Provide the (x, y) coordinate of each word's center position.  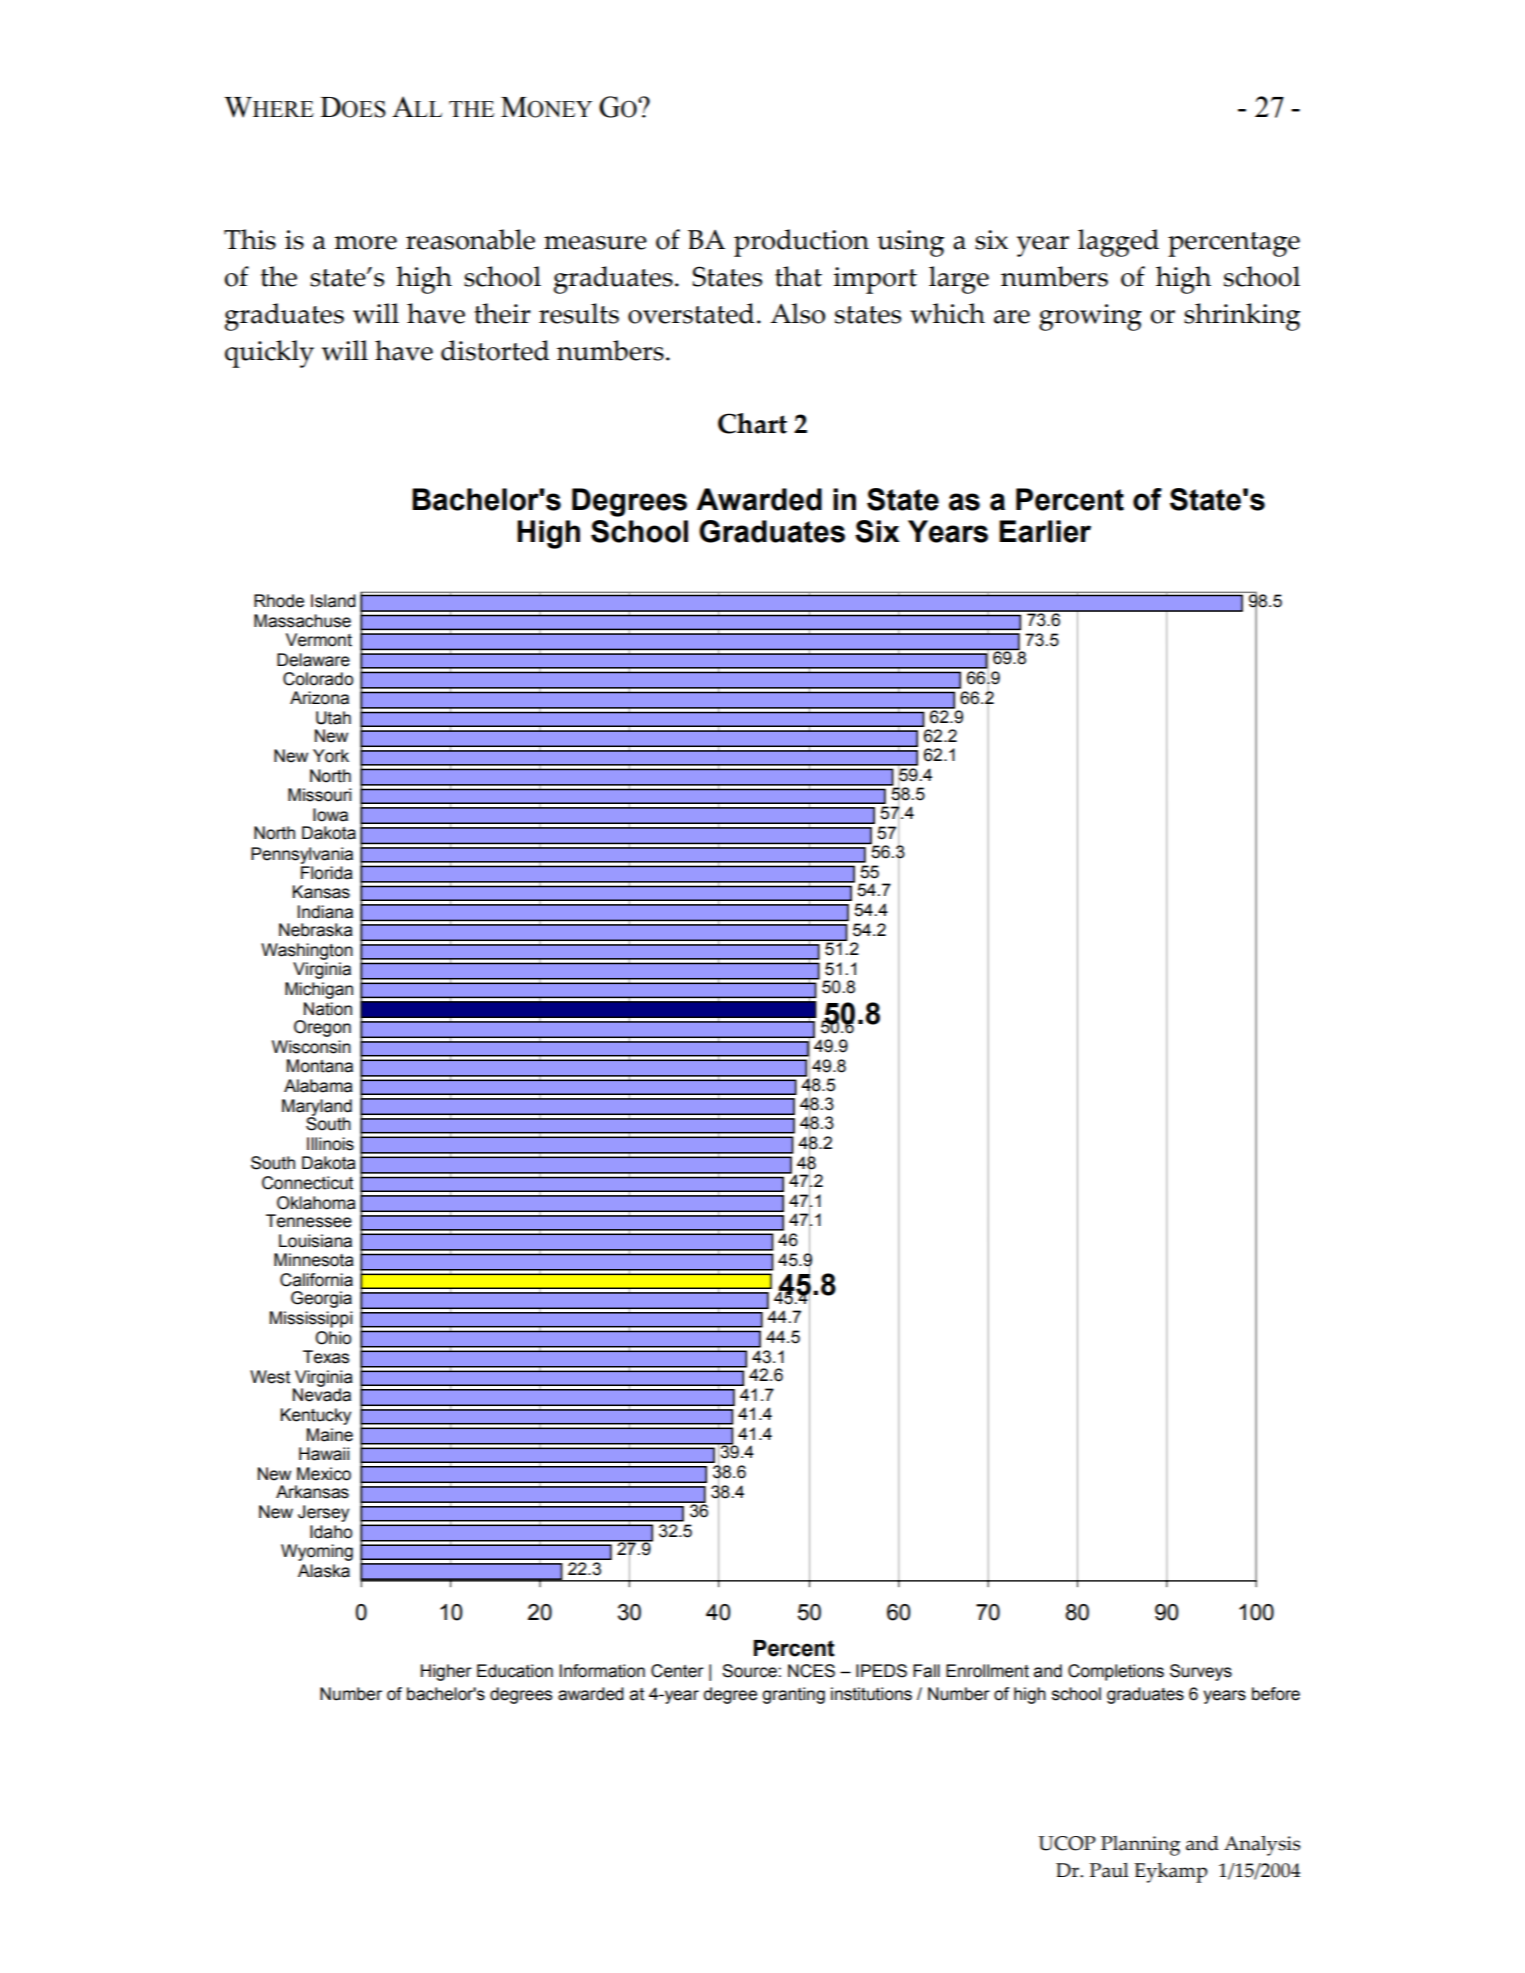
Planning (1140, 1846)
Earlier (1045, 531)
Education (515, 1671)
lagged (1118, 243)
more (365, 243)
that (798, 276)
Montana (320, 1066)
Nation (328, 1009)
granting (793, 1695)
